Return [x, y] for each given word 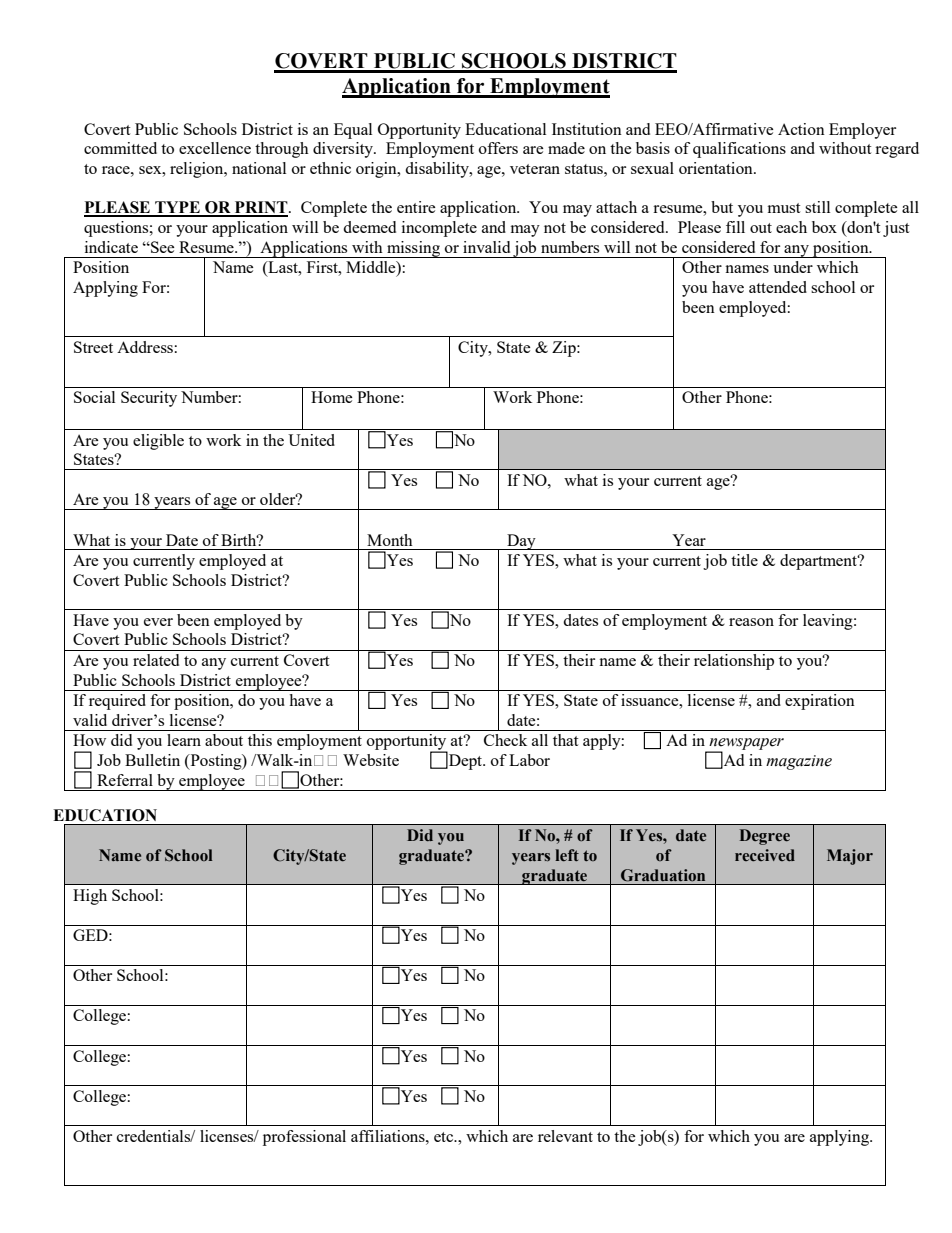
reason [751, 622]
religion [198, 170]
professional [304, 1138]
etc [445, 1137]
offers [498, 148]
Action [801, 129]
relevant [565, 1136]
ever [158, 622]
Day [521, 542]
